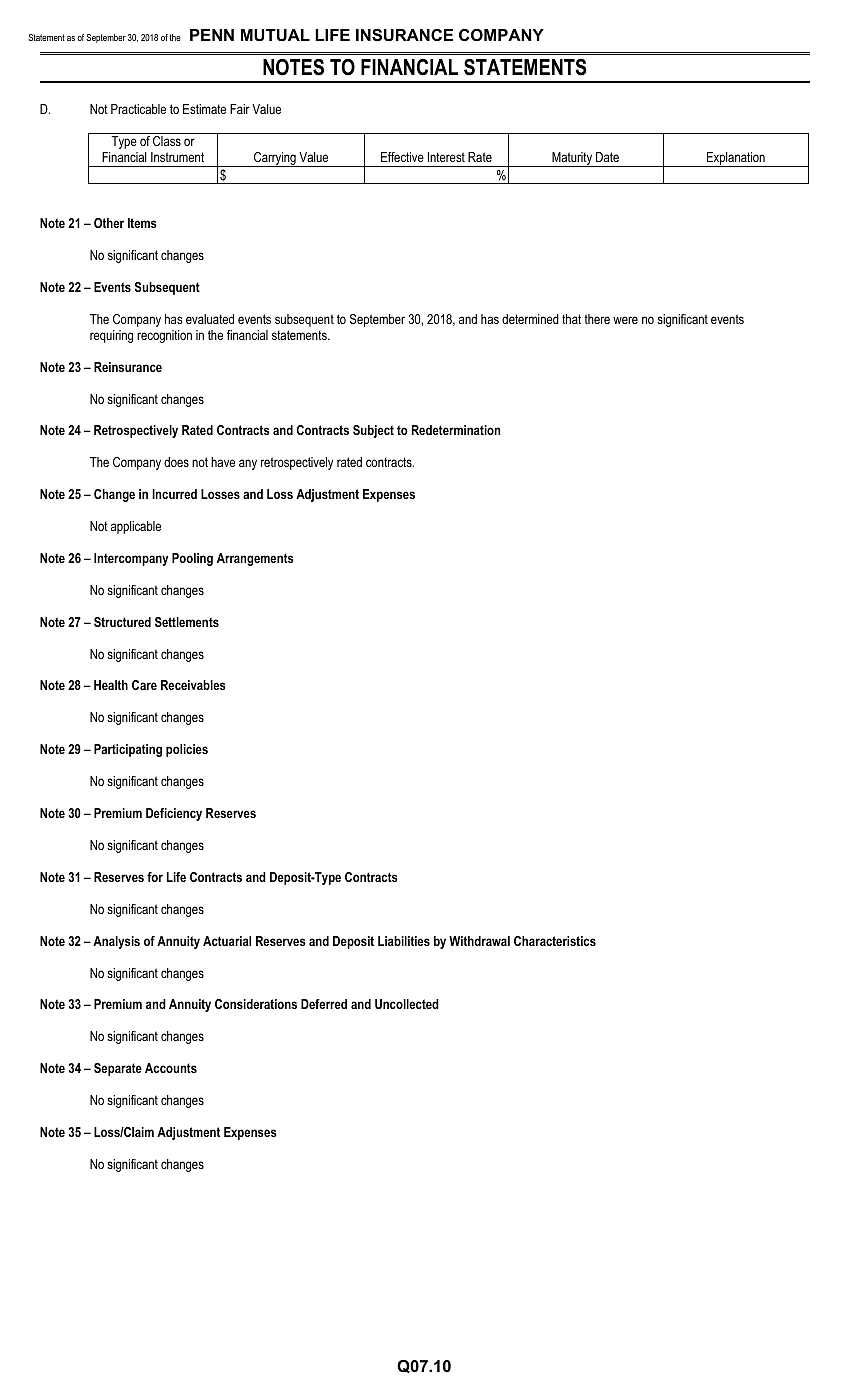 The width and height of the page is (849, 1400). I want to click on Accounts, so click(171, 1068).
